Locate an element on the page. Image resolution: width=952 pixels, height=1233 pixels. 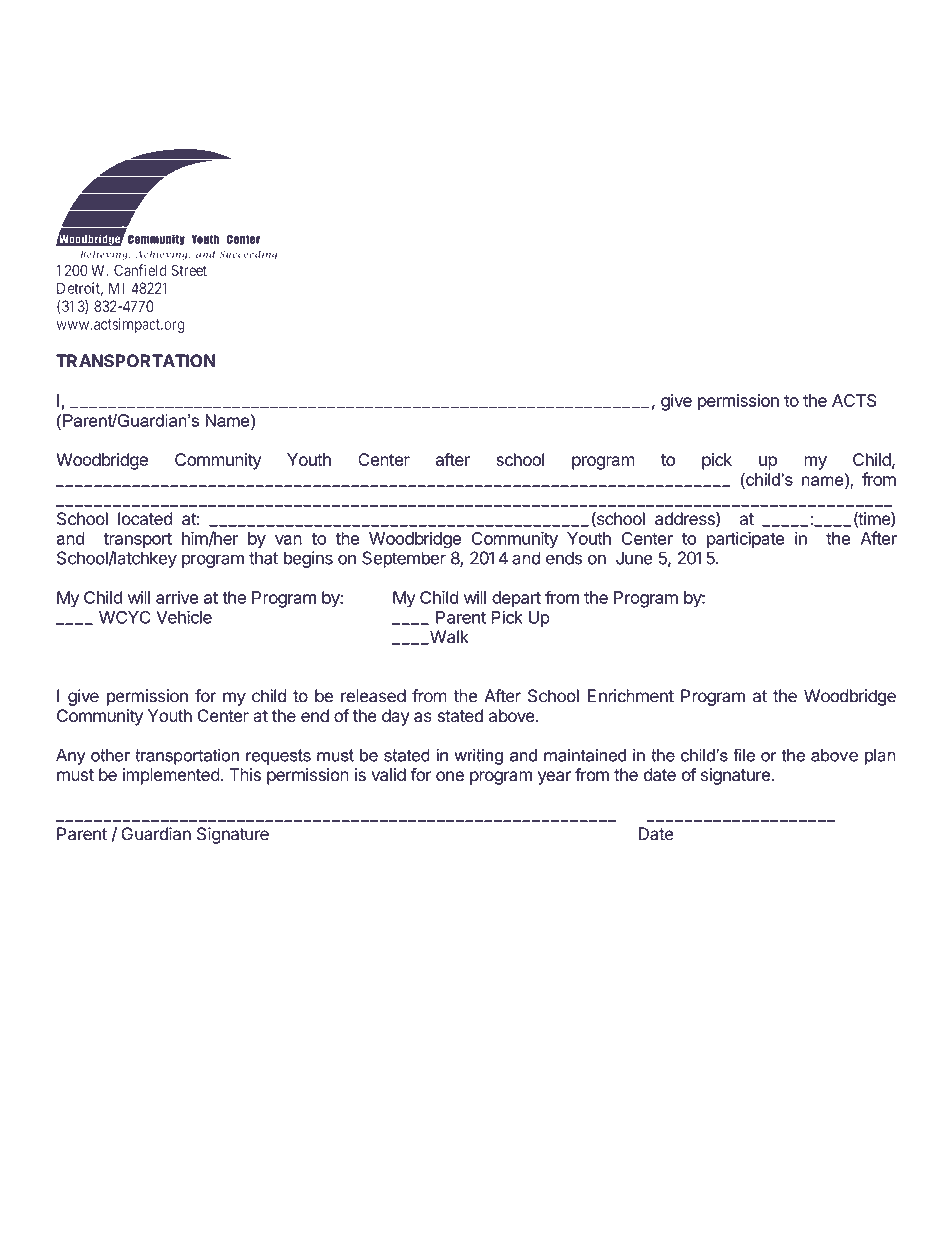
writing is located at coordinates (478, 757).
